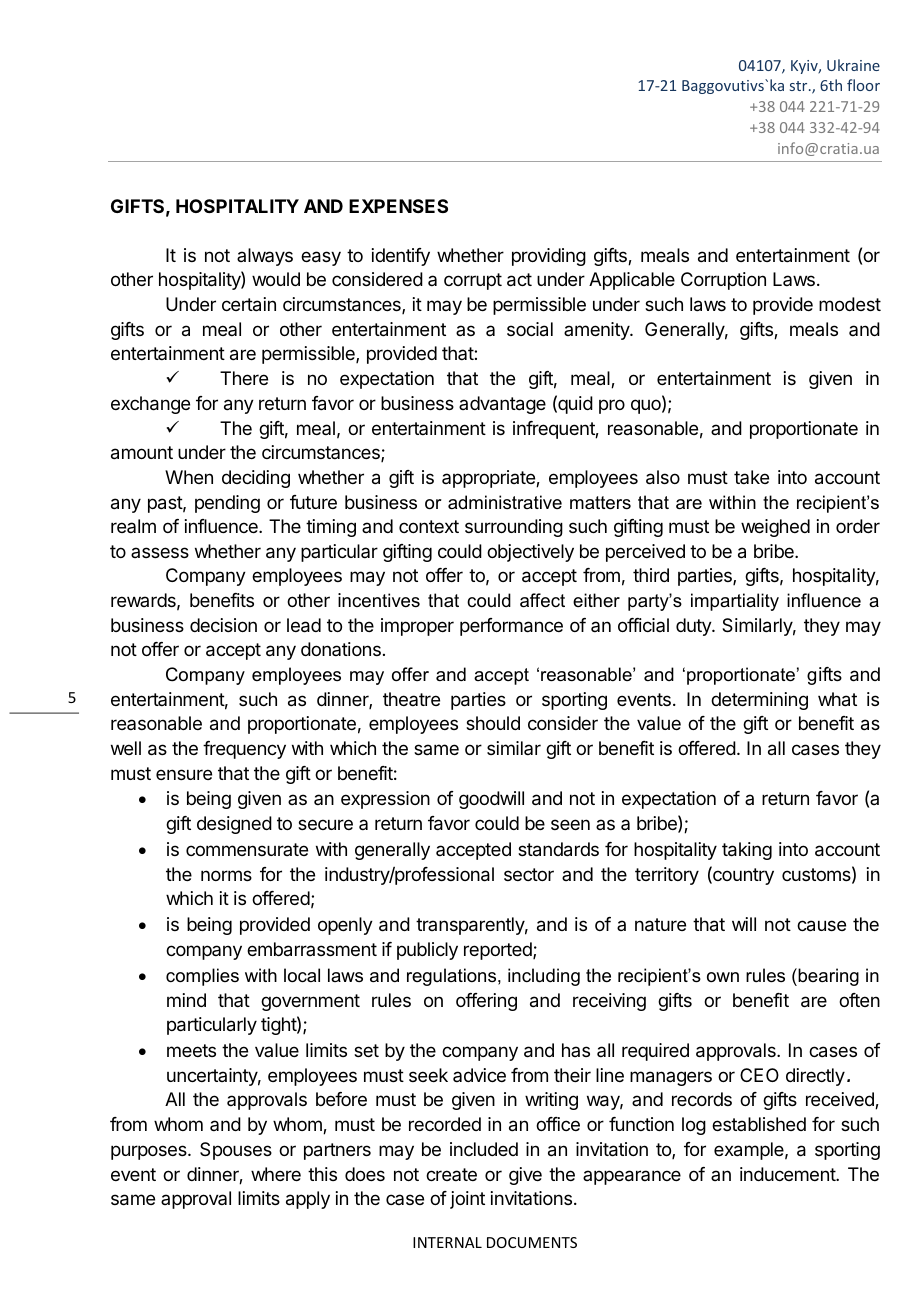 The image size is (924, 1308). What do you see at coordinates (467, 1200) in the screenshot?
I see `joint` at bounding box center [467, 1200].
